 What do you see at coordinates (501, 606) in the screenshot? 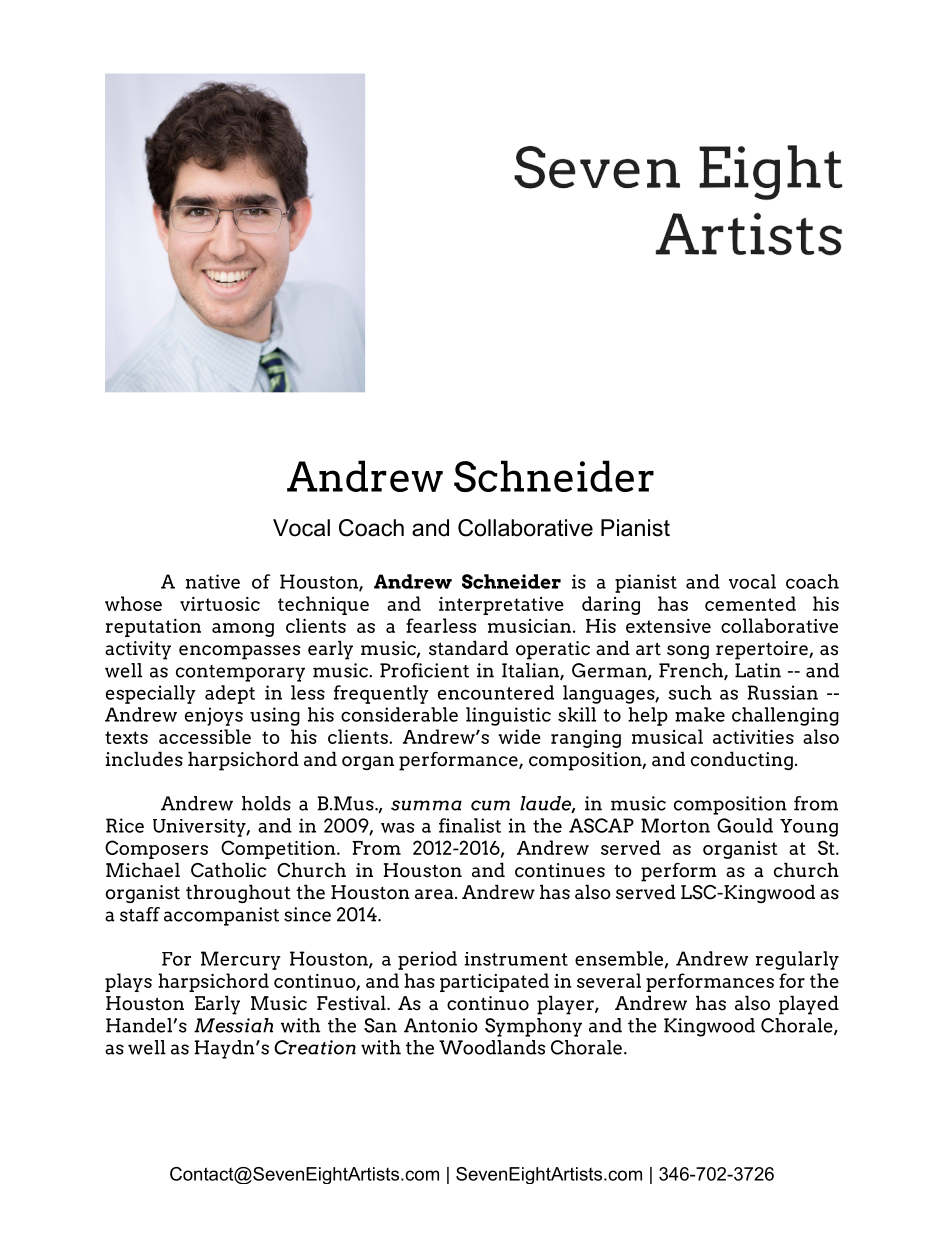
I see `interpretative` at bounding box center [501, 606].
